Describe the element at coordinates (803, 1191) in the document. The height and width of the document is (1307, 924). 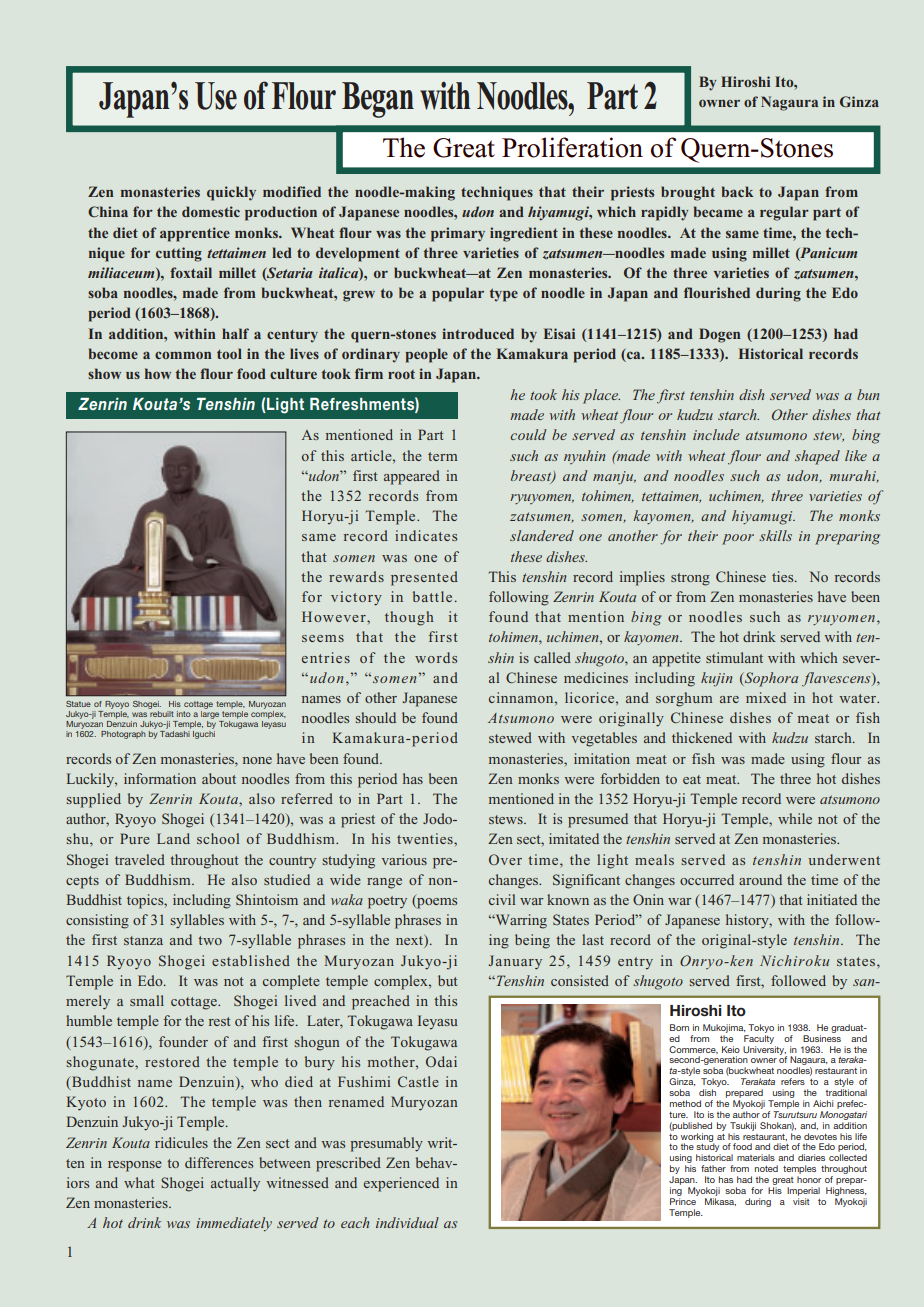
I see `Imperial` at that location.
